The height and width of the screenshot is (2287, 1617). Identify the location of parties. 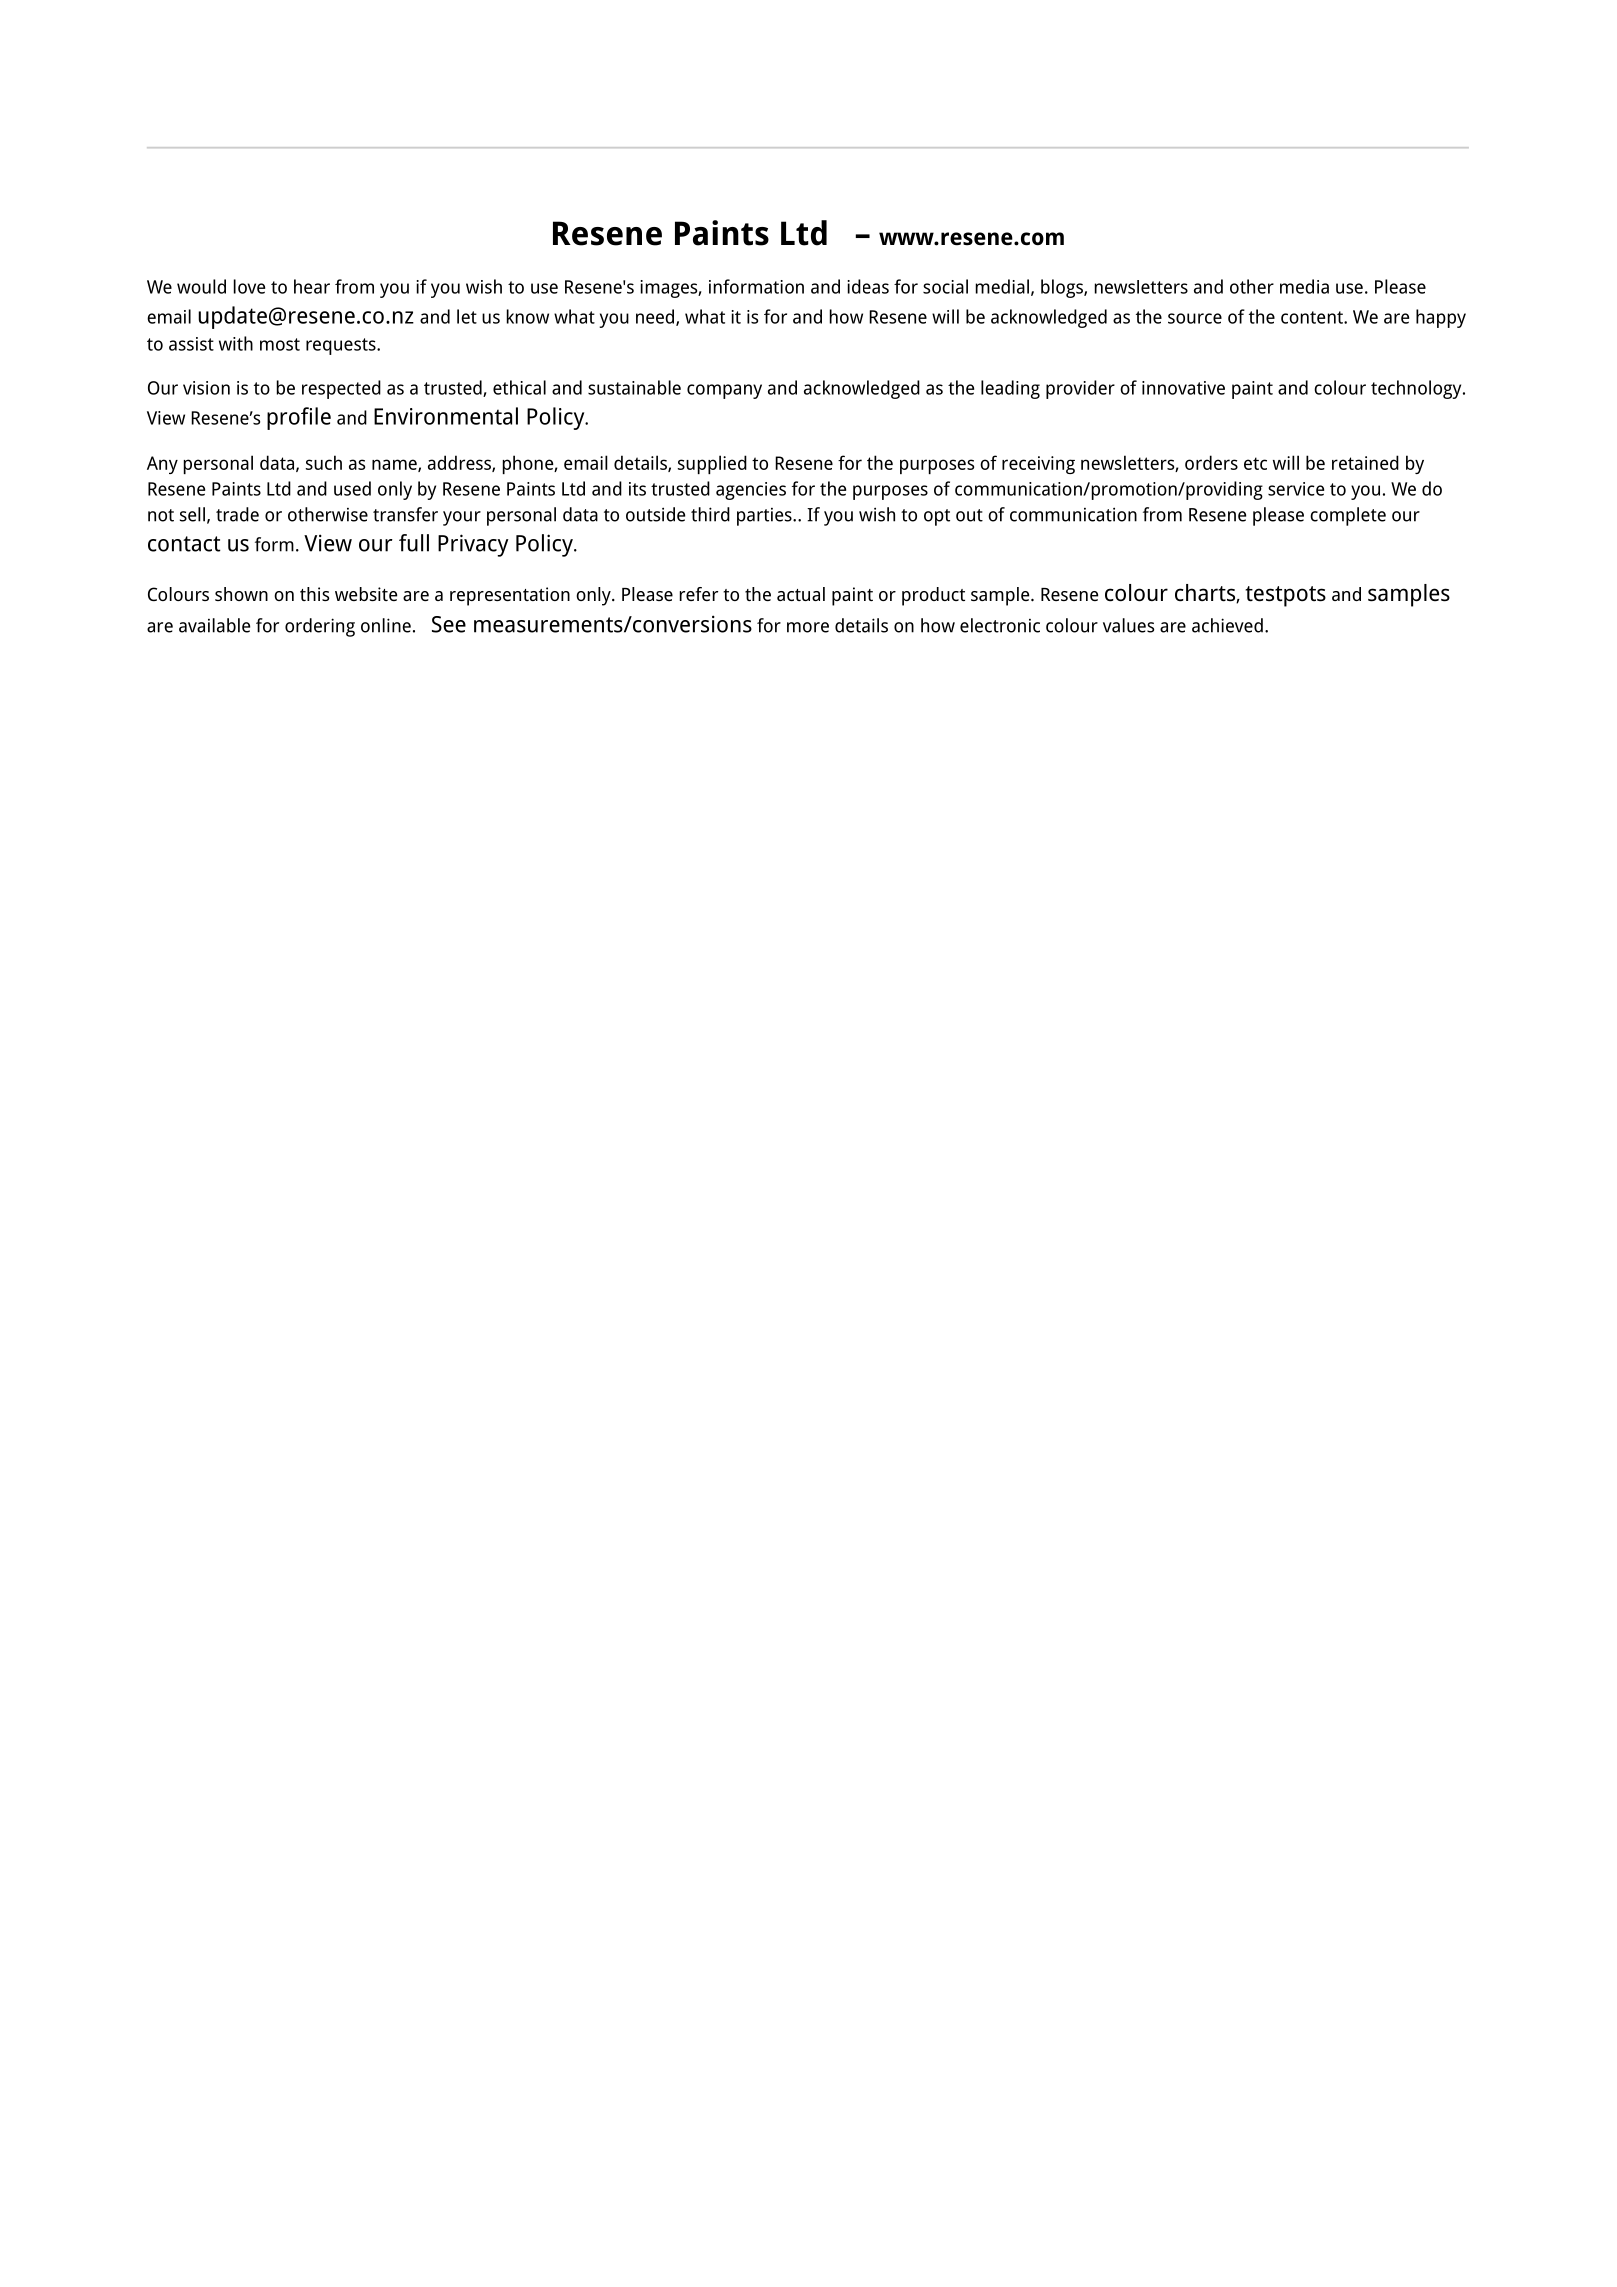
(765, 517).
